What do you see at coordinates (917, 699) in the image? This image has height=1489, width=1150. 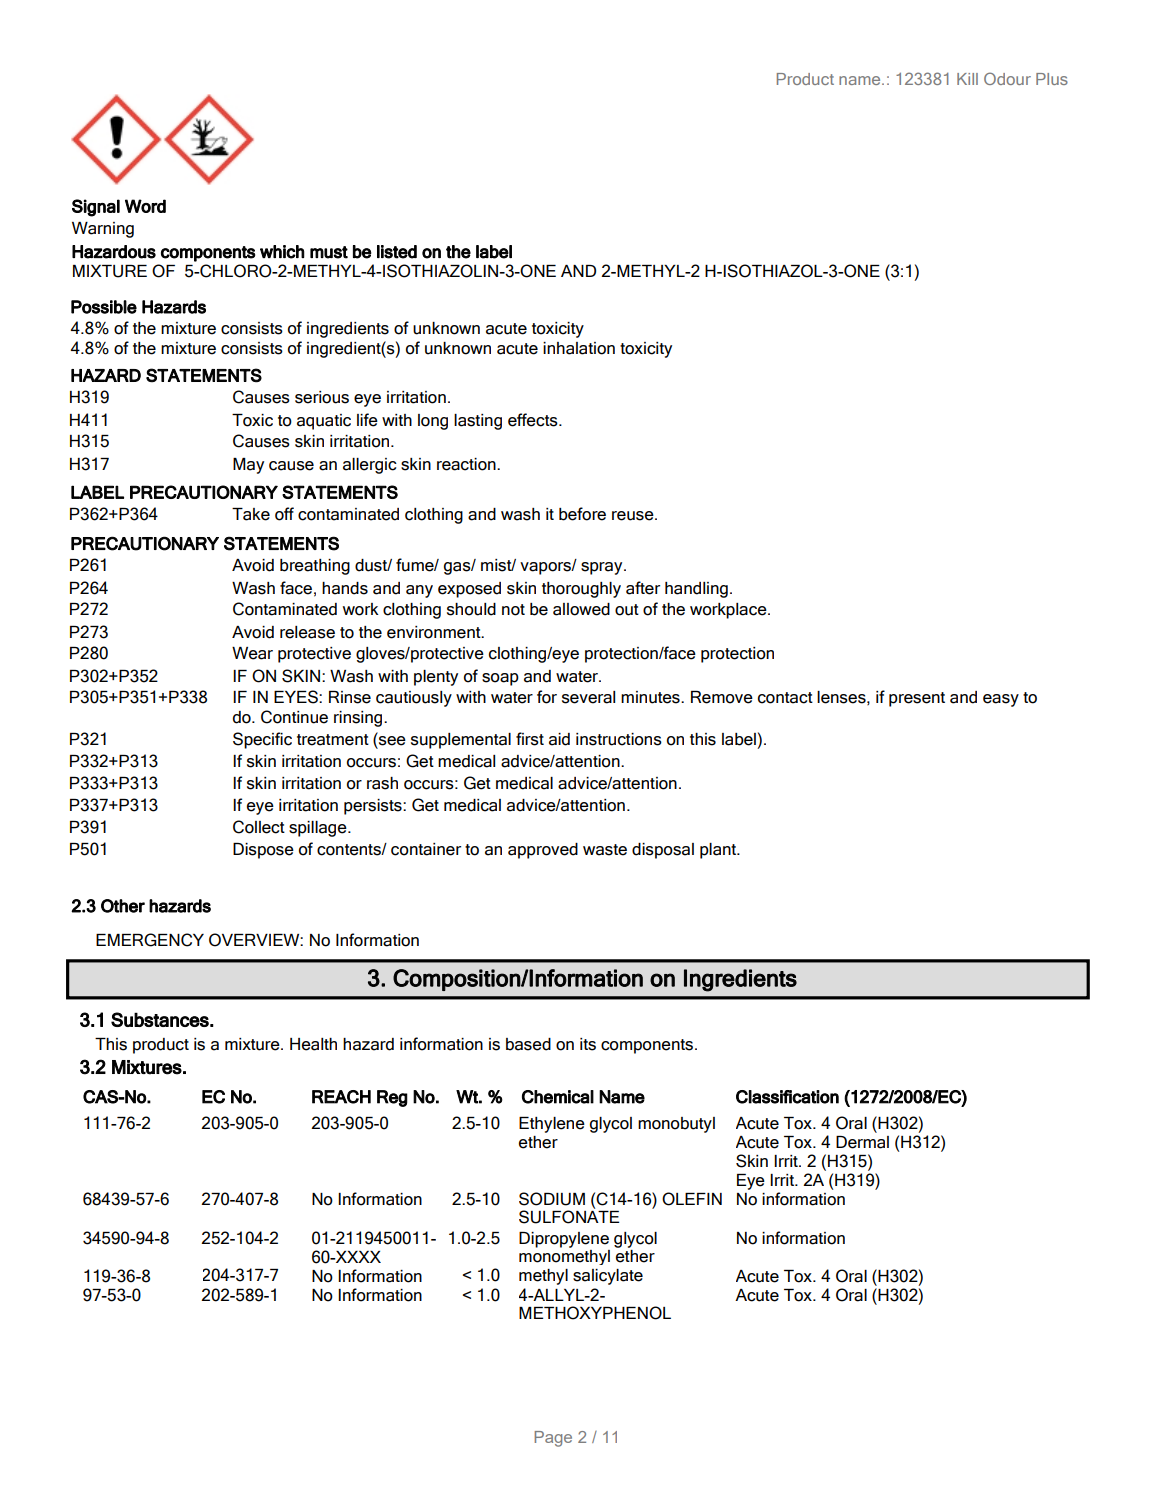 I see `present` at bounding box center [917, 699].
